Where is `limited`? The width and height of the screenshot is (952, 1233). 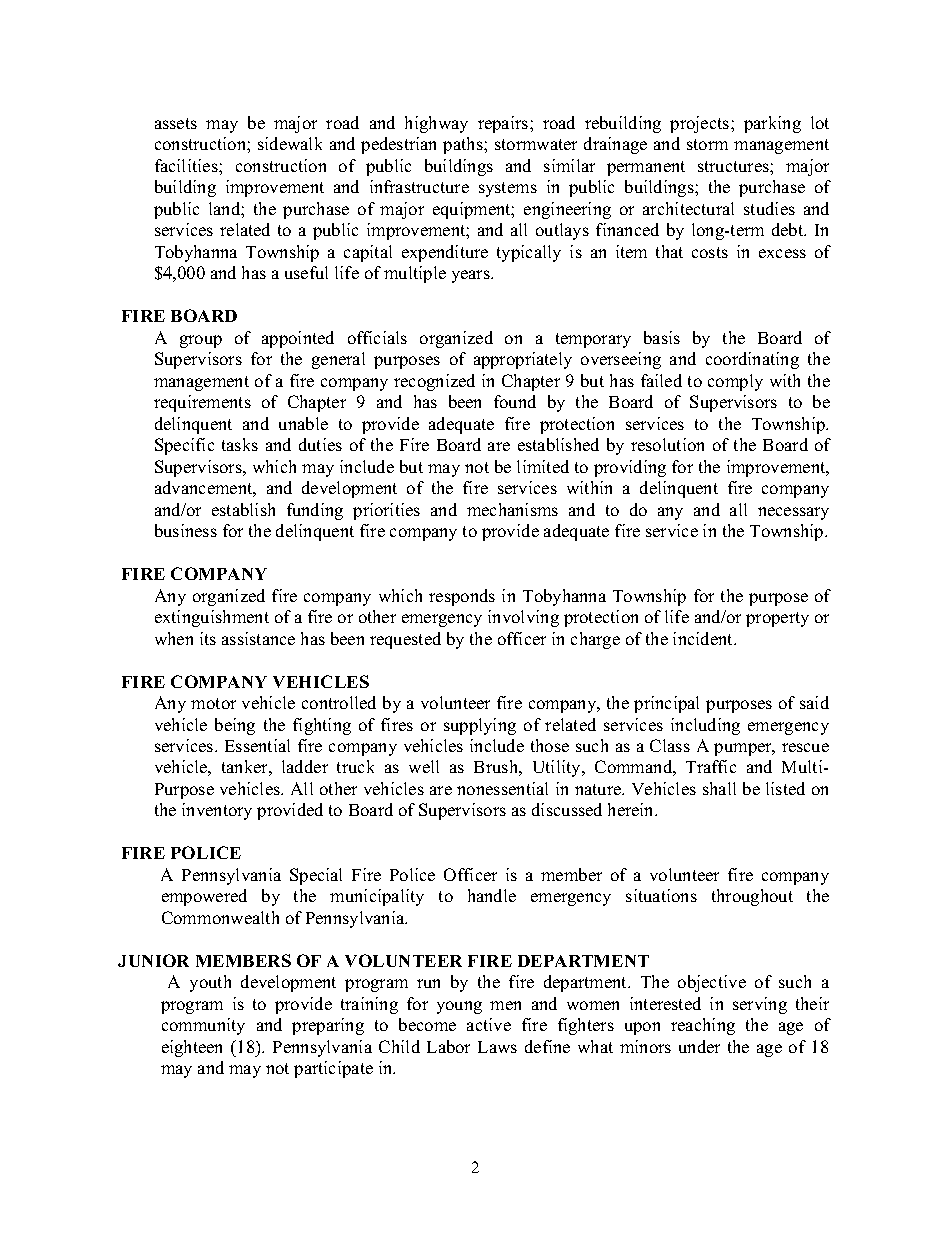 limited is located at coordinates (543, 466).
